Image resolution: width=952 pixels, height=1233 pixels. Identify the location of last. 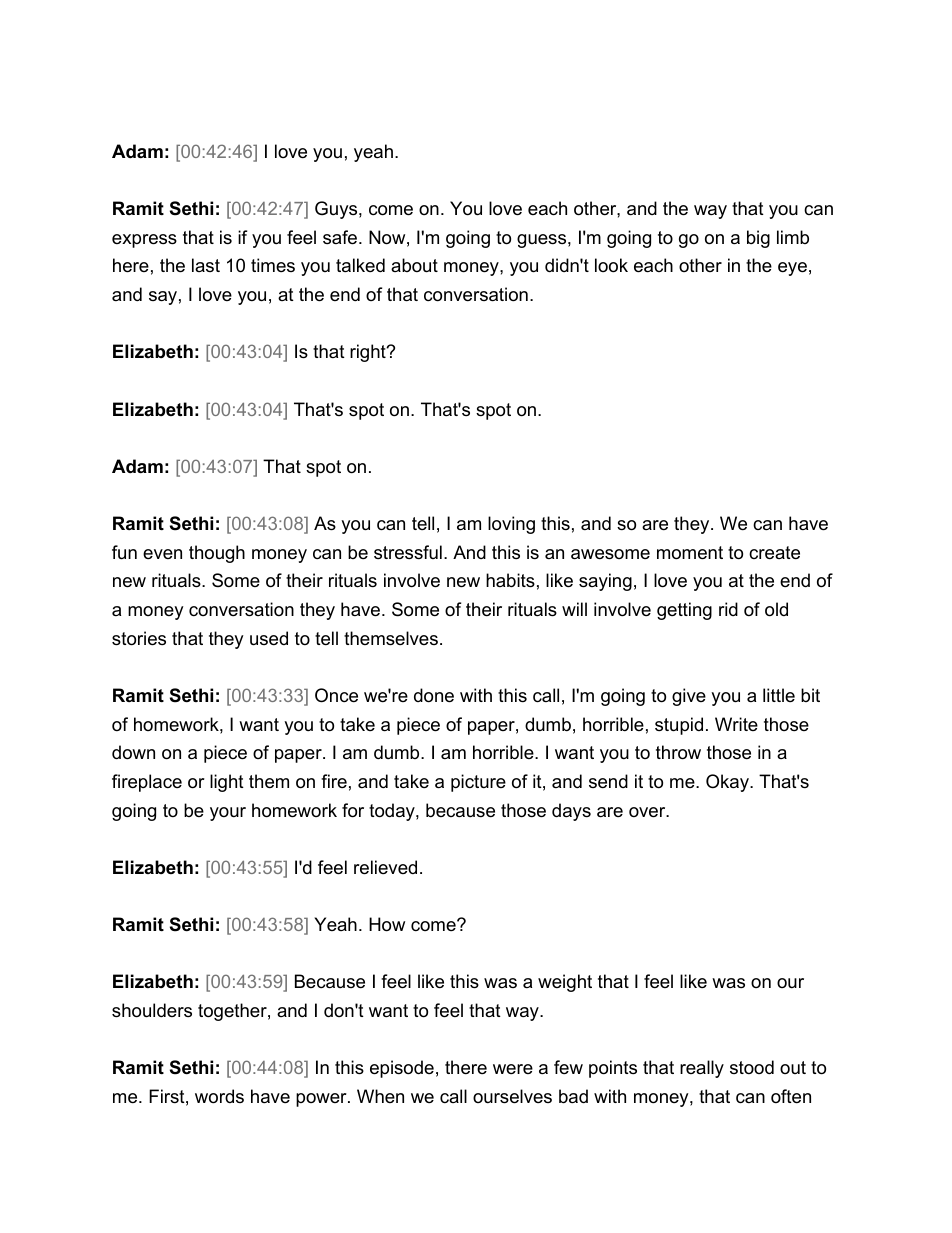
(206, 265).
